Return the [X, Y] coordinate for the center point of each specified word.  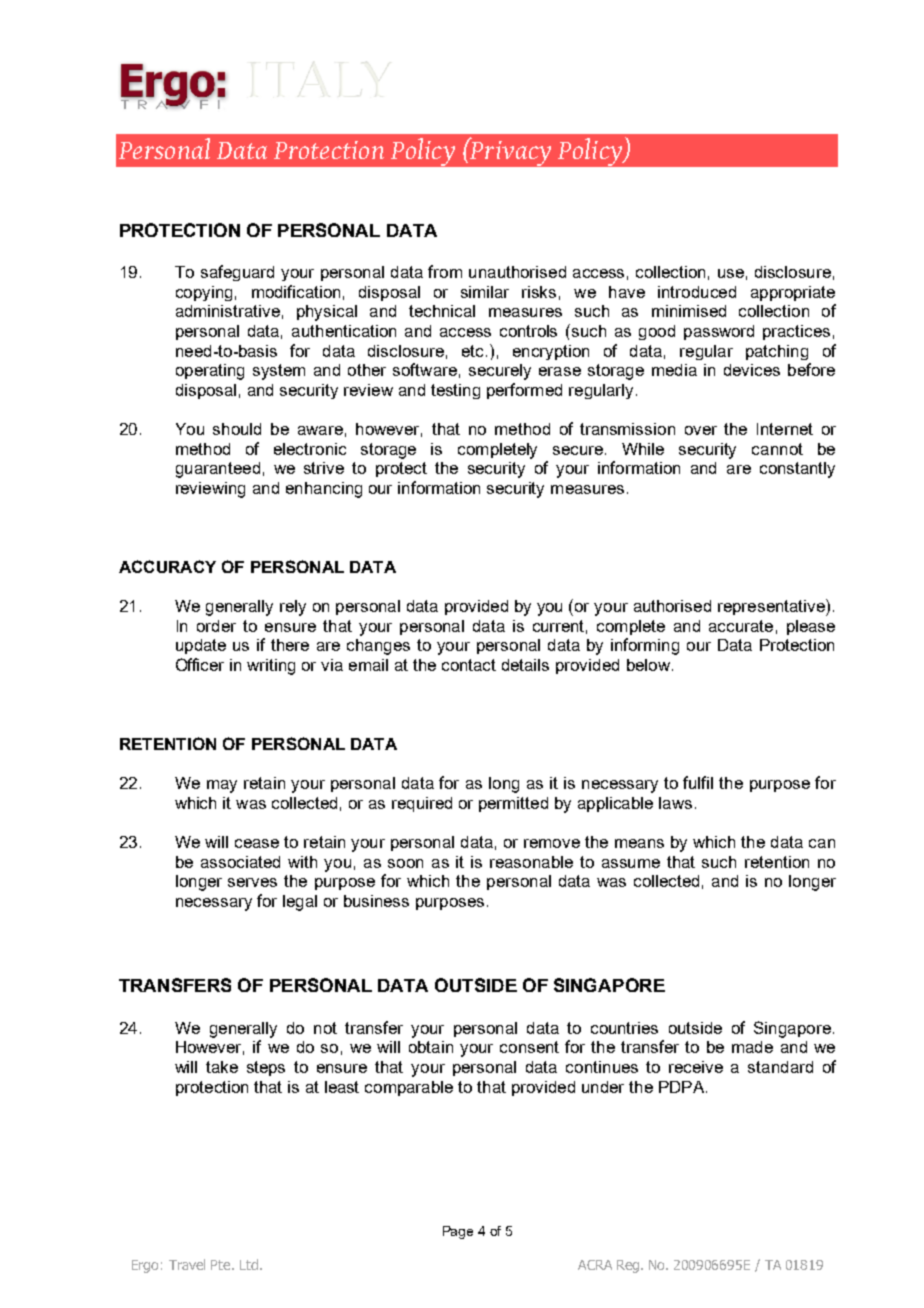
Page [458, 1232]
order [216, 626]
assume [631, 863]
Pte [222, 1265]
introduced [697, 292]
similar [485, 292]
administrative [228, 311]
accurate [741, 626]
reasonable [531, 862]
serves [252, 882]
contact [469, 665]
